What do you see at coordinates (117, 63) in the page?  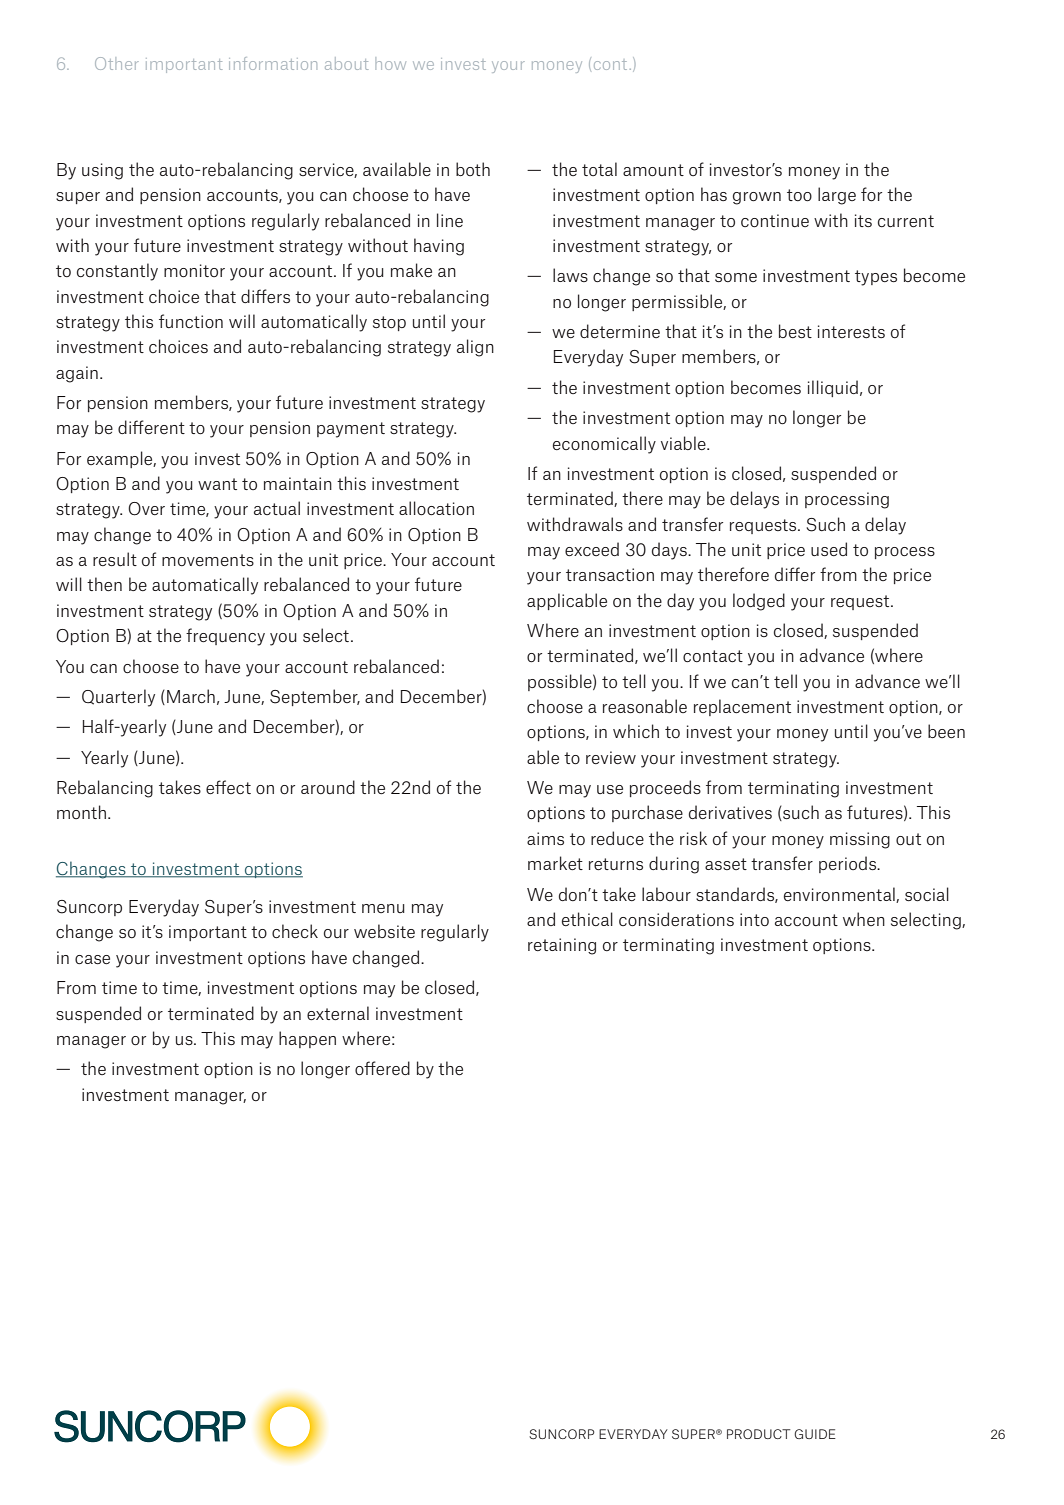 I see `Other` at bounding box center [117, 63].
